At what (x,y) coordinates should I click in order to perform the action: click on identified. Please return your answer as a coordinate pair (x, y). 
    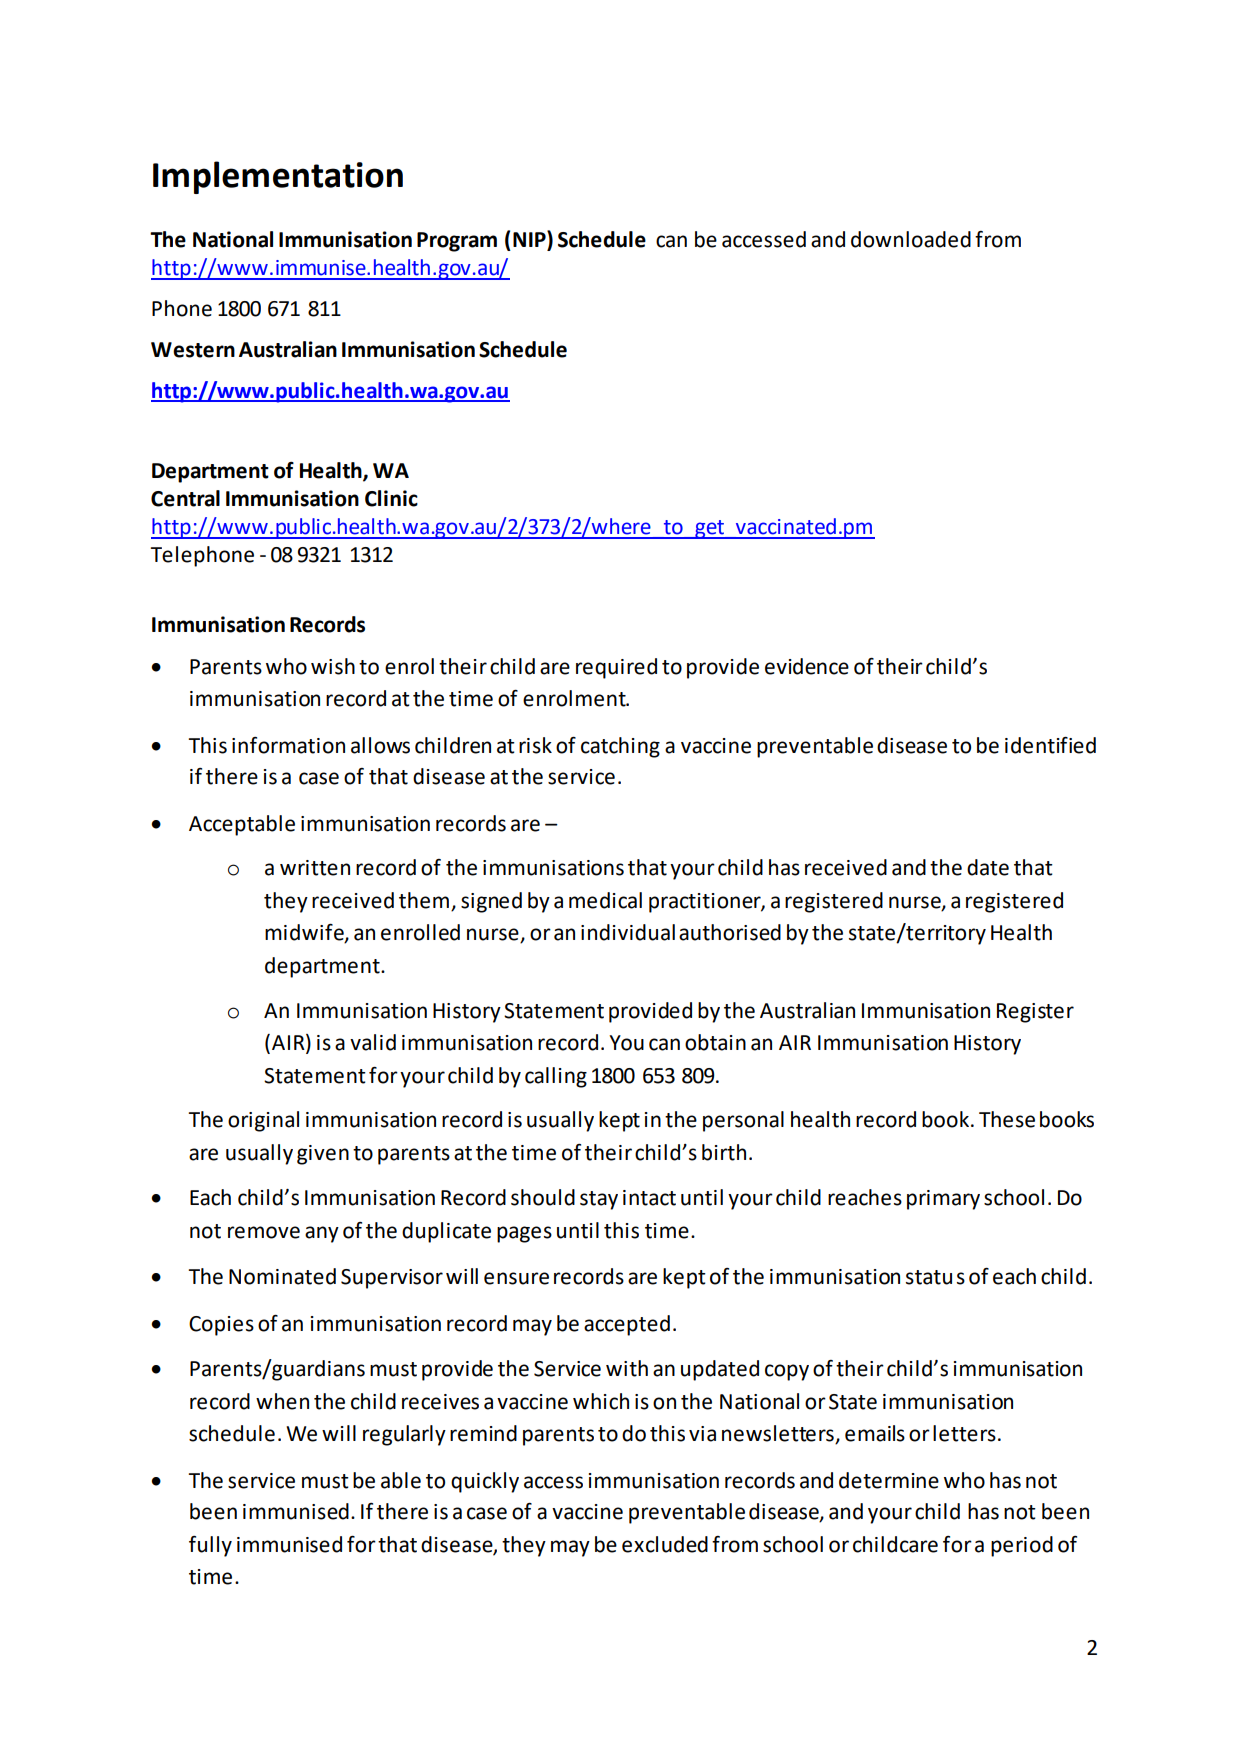
    Looking at the image, I should click on (1050, 745).
